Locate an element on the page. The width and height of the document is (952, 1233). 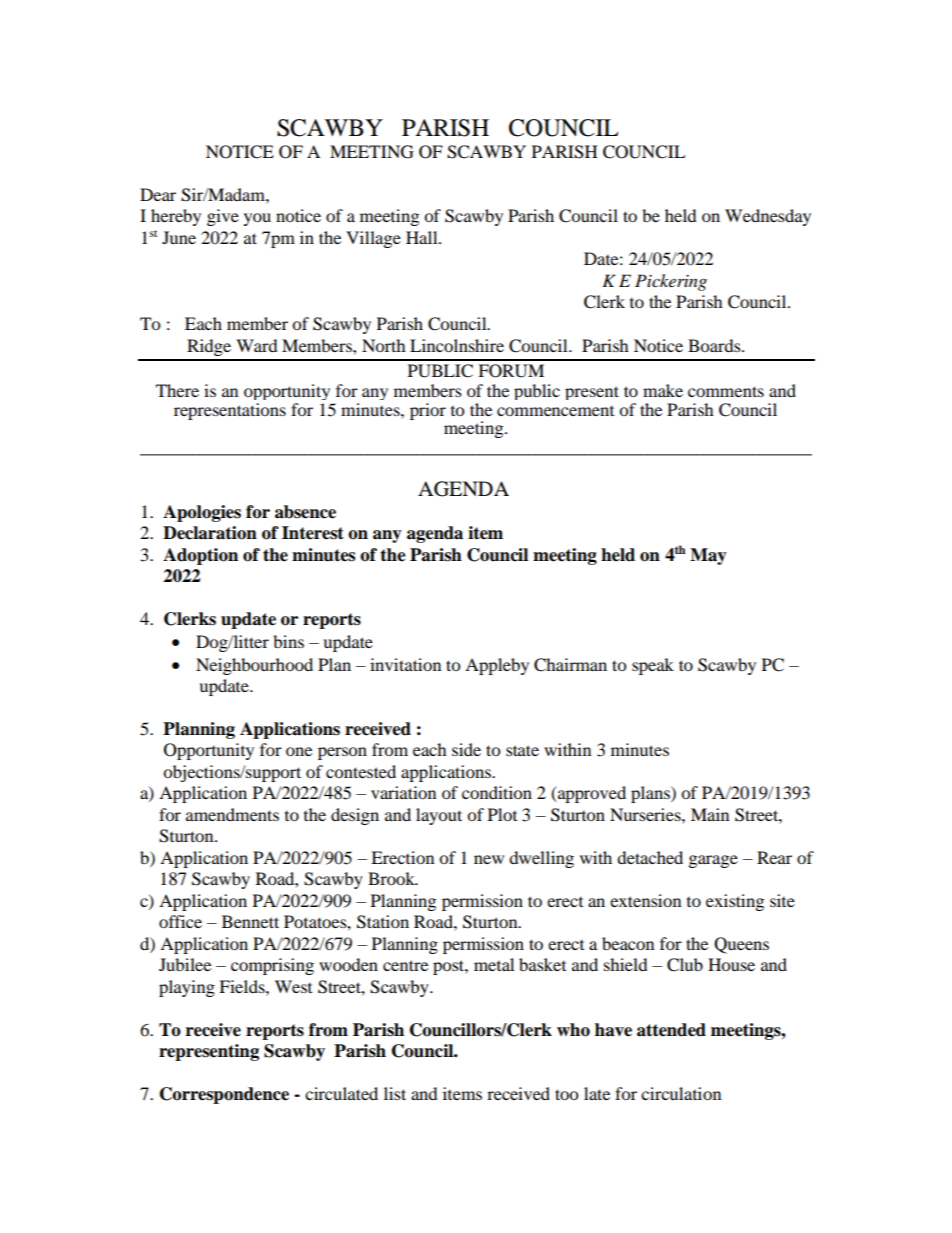
speak is located at coordinates (653, 666).
